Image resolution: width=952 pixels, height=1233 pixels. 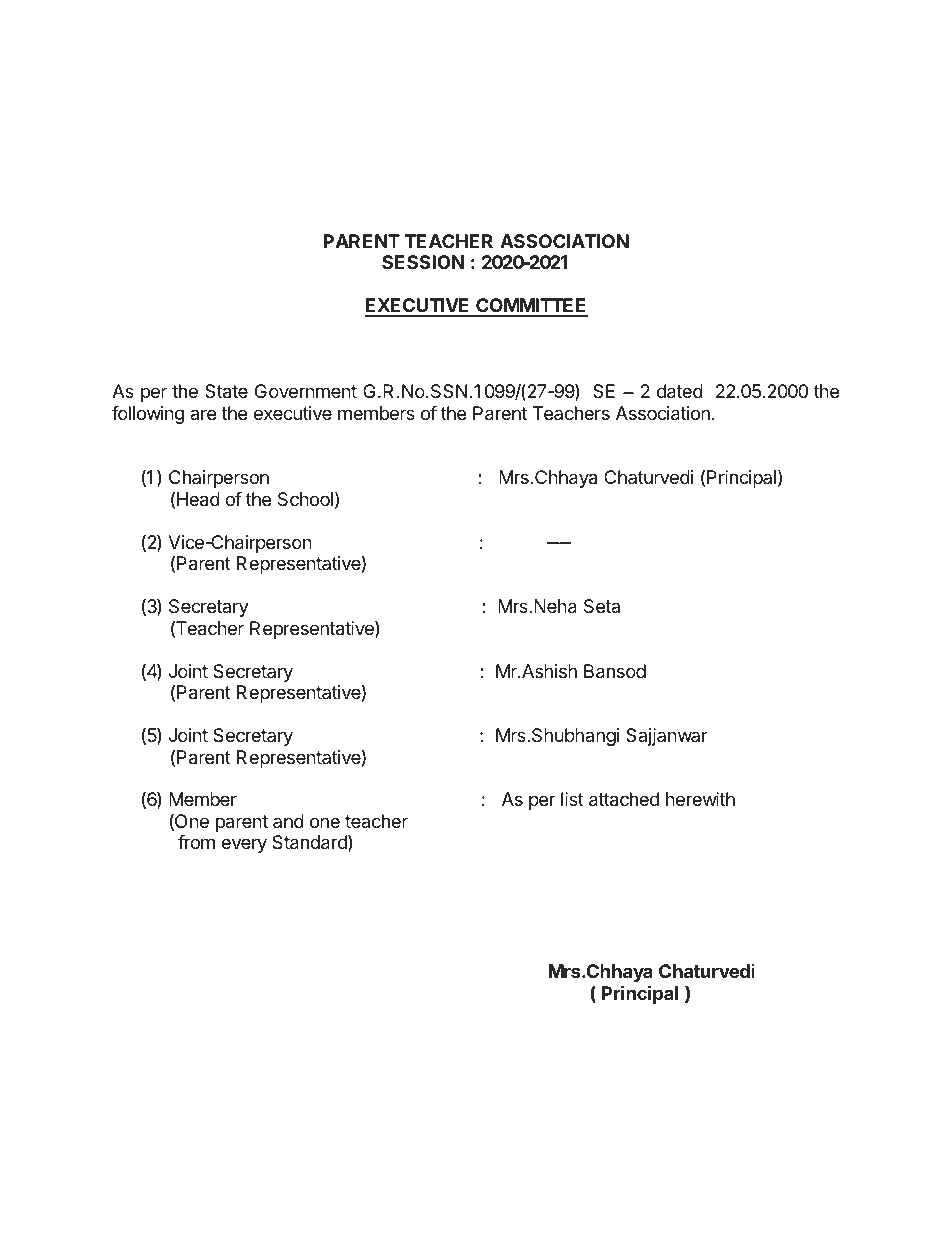 What do you see at coordinates (305, 499) in the document?
I see `School` at bounding box center [305, 499].
